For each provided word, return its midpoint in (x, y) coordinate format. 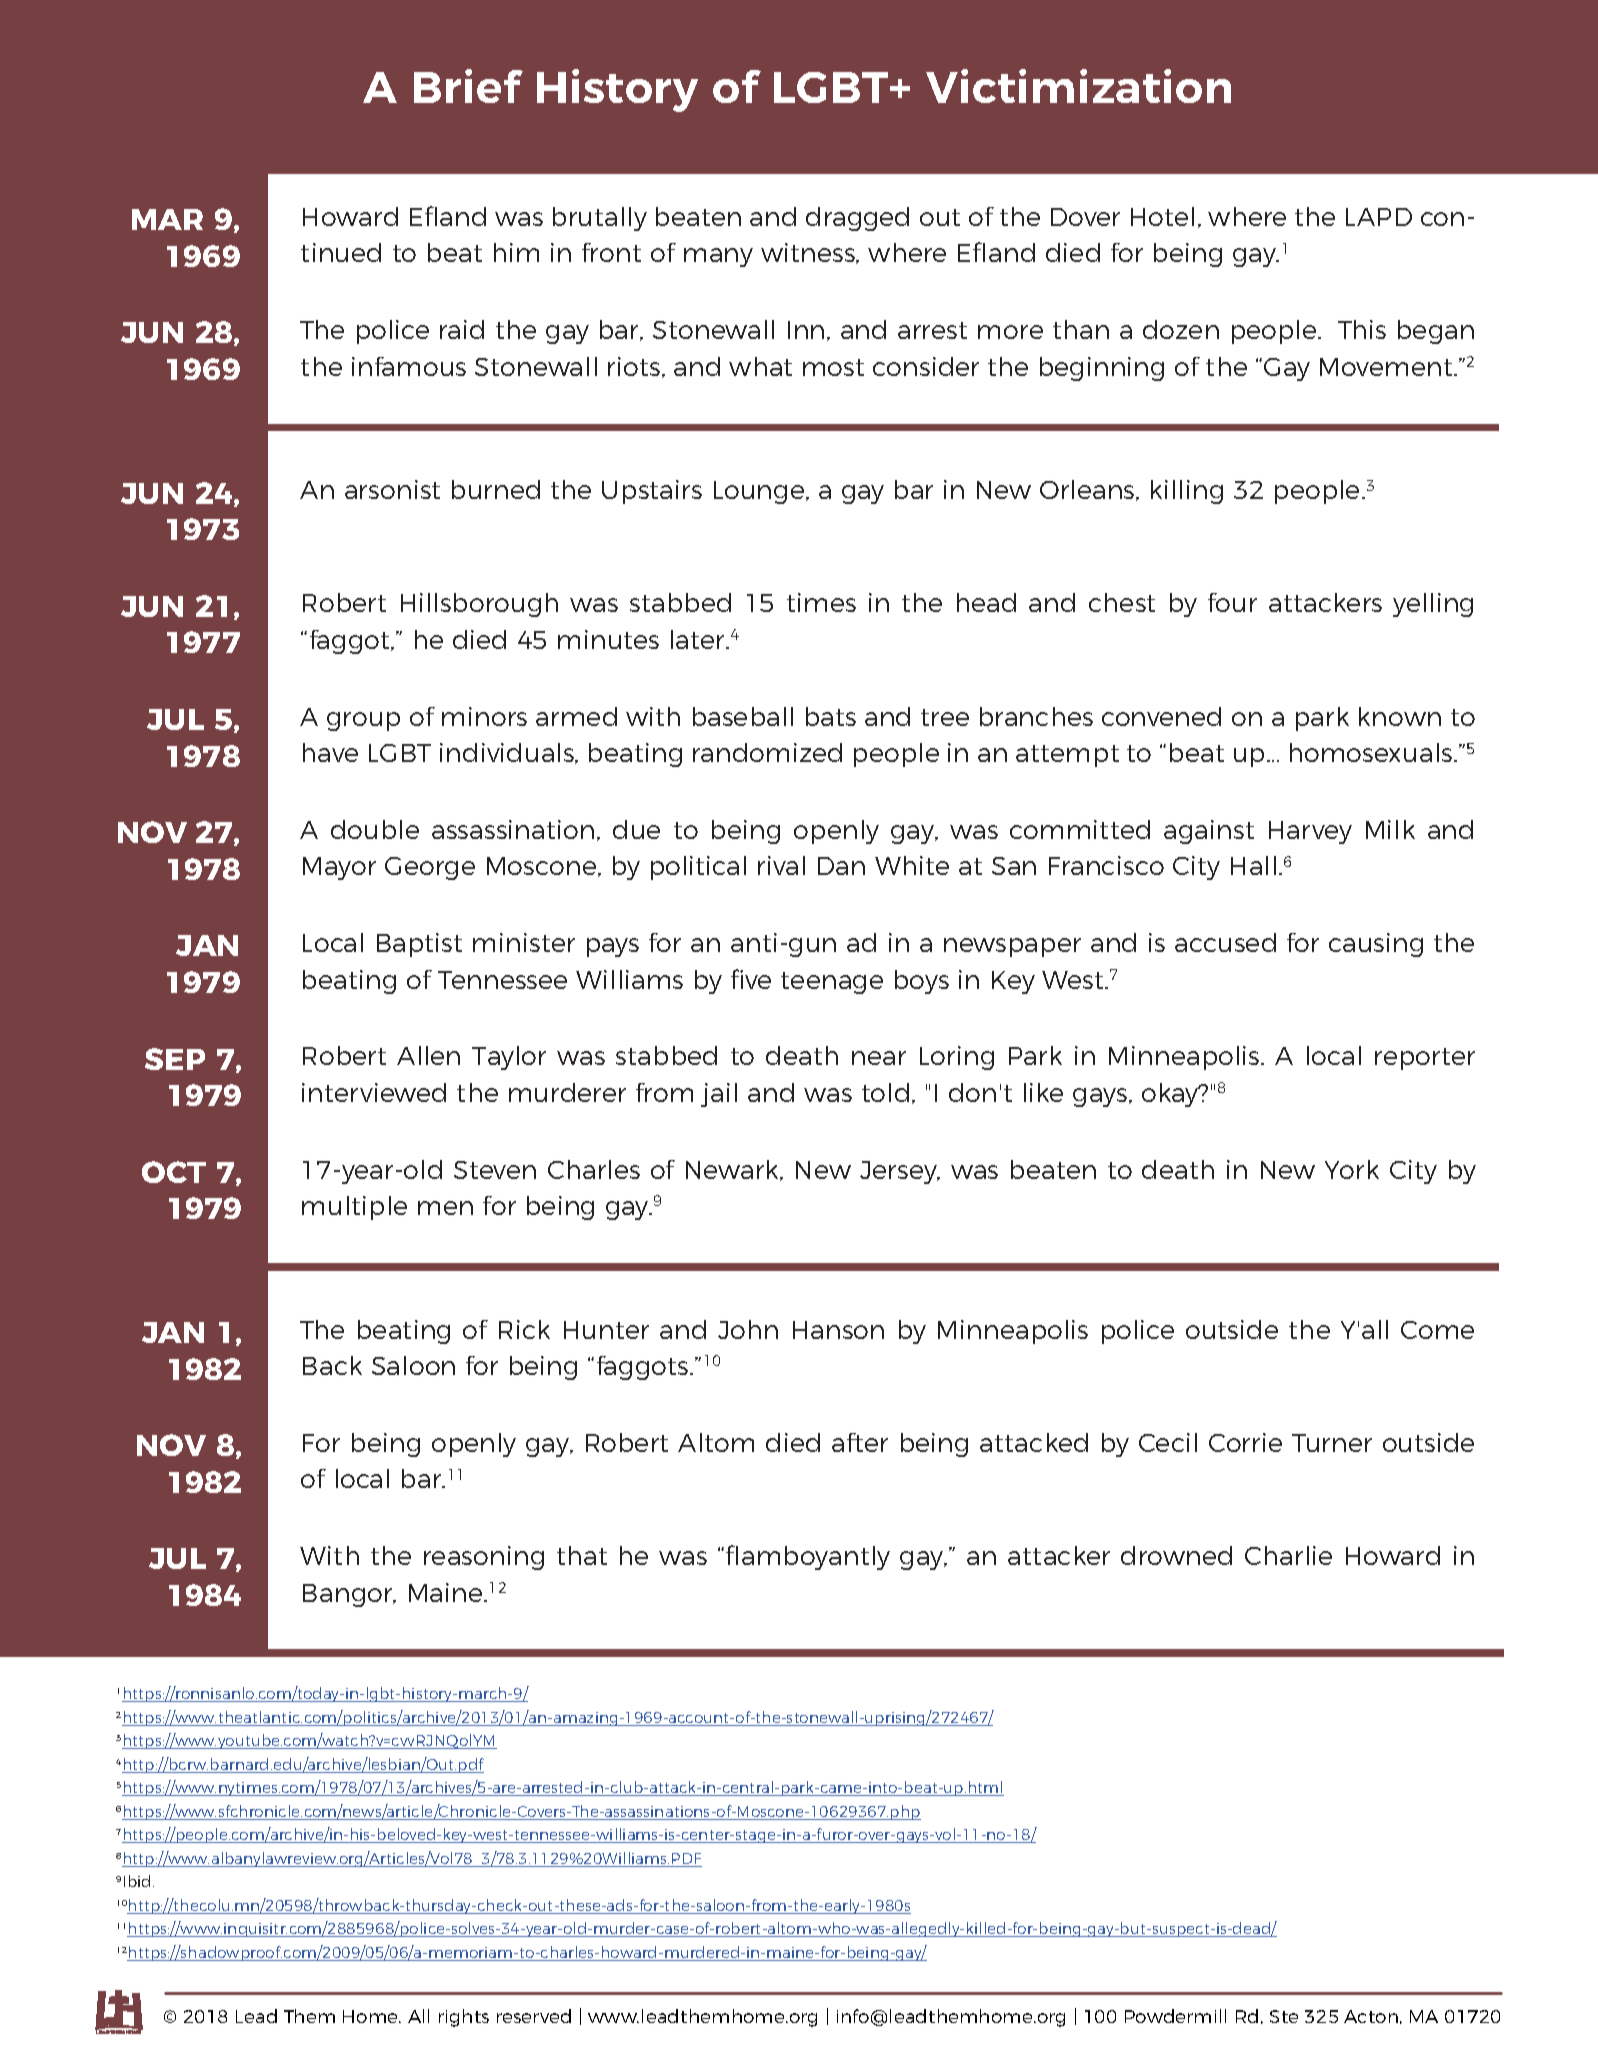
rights (464, 2018)
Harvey (1310, 832)
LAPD (1379, 217)
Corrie (1245, 1442)
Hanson (838, 1330)
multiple (354, 1208)
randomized (767, 752)
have (330, 752)
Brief (468, 86)
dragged (857, 219)
